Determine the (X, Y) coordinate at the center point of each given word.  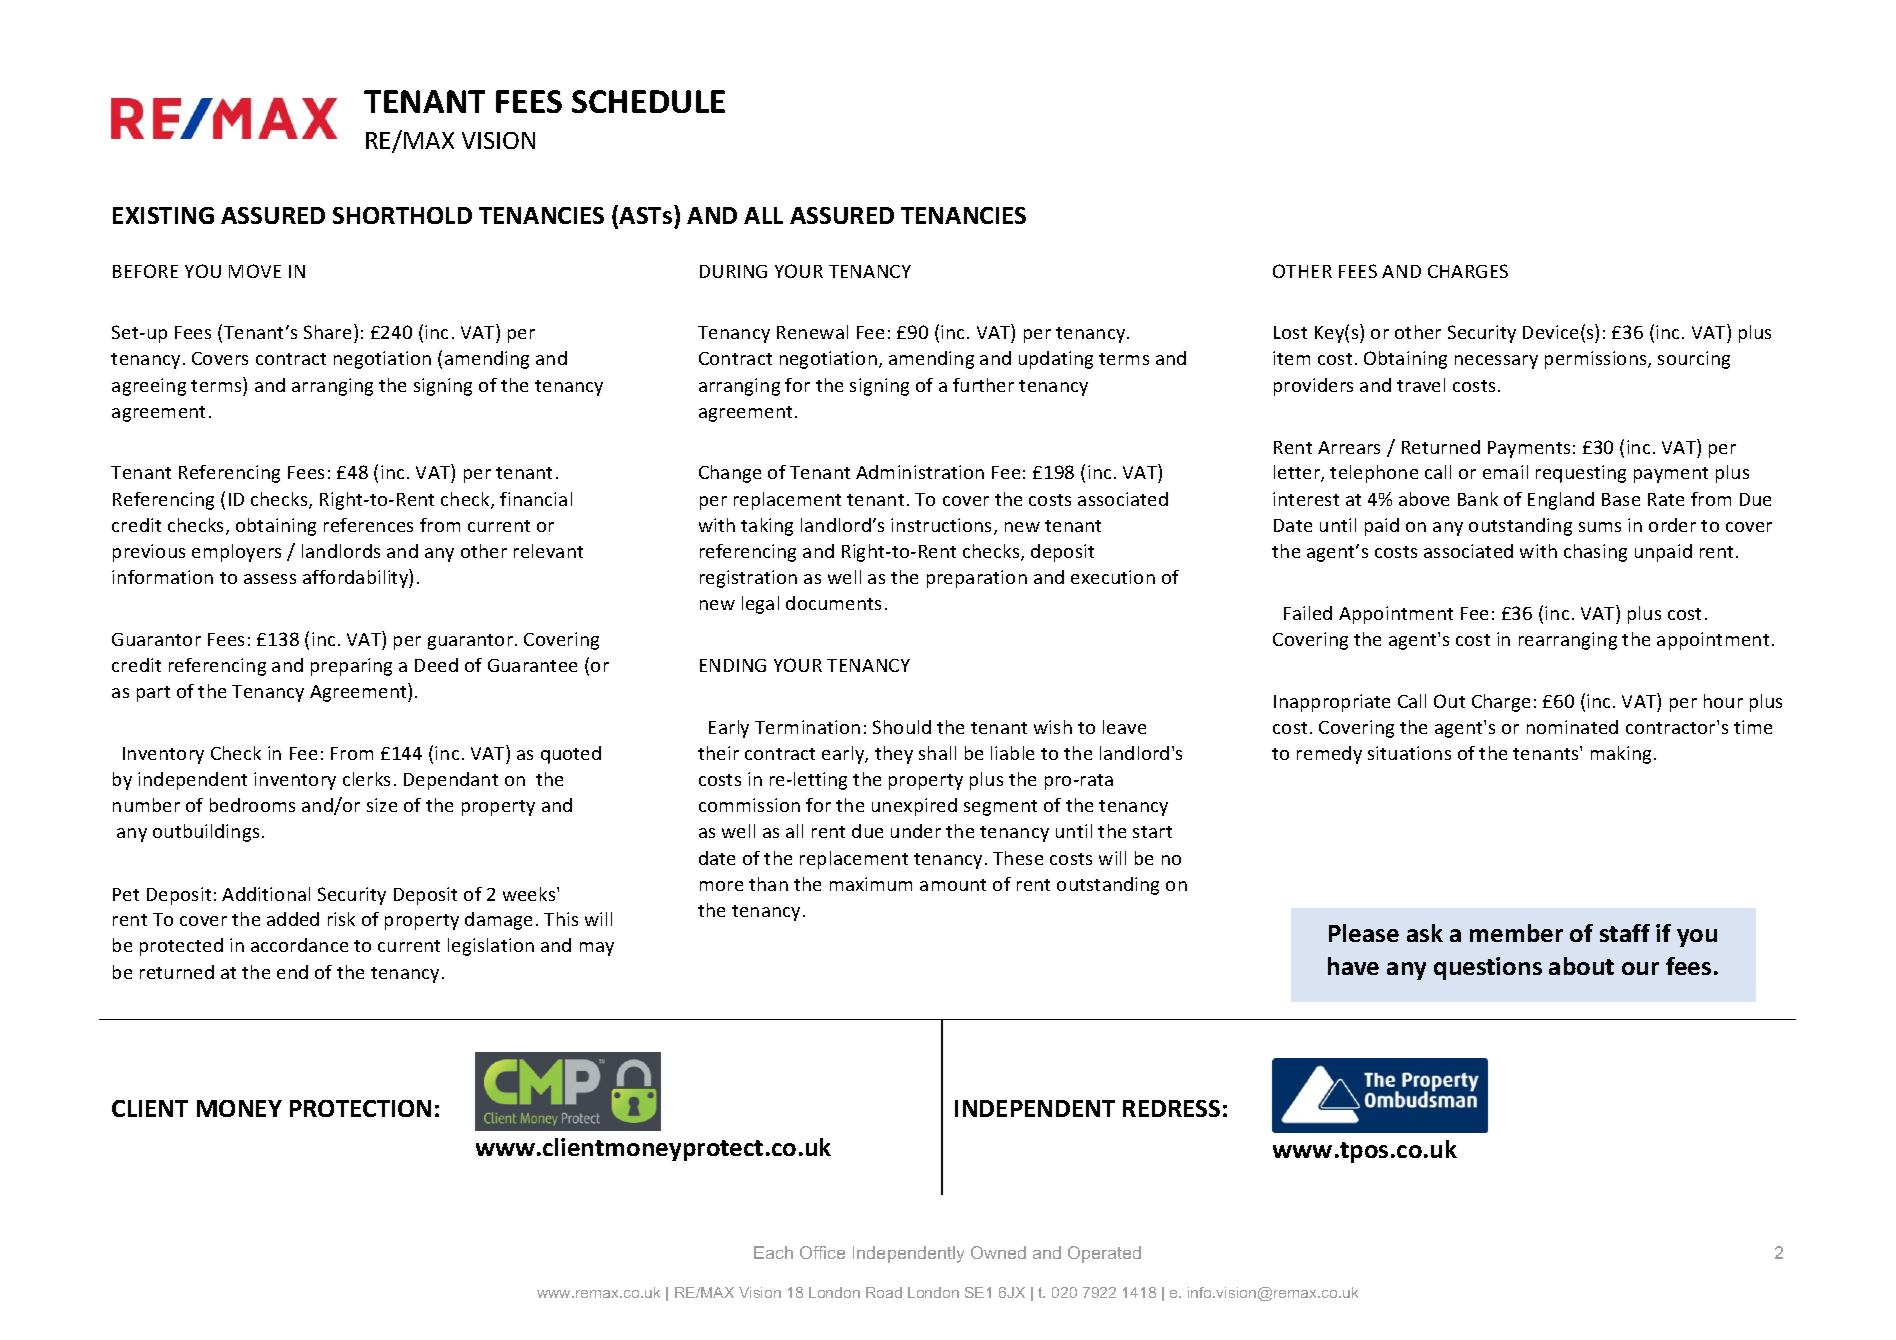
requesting (1581, 474)
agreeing (149, 387)
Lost (1290, 332)
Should (902, 727)
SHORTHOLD (402, 215)
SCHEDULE (648, 101)
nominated (1572, 727)
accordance (299, 945)
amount (953, 885)
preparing (351, 667)
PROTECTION (360, 1108)
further (983, 385)
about (1581, 966)
